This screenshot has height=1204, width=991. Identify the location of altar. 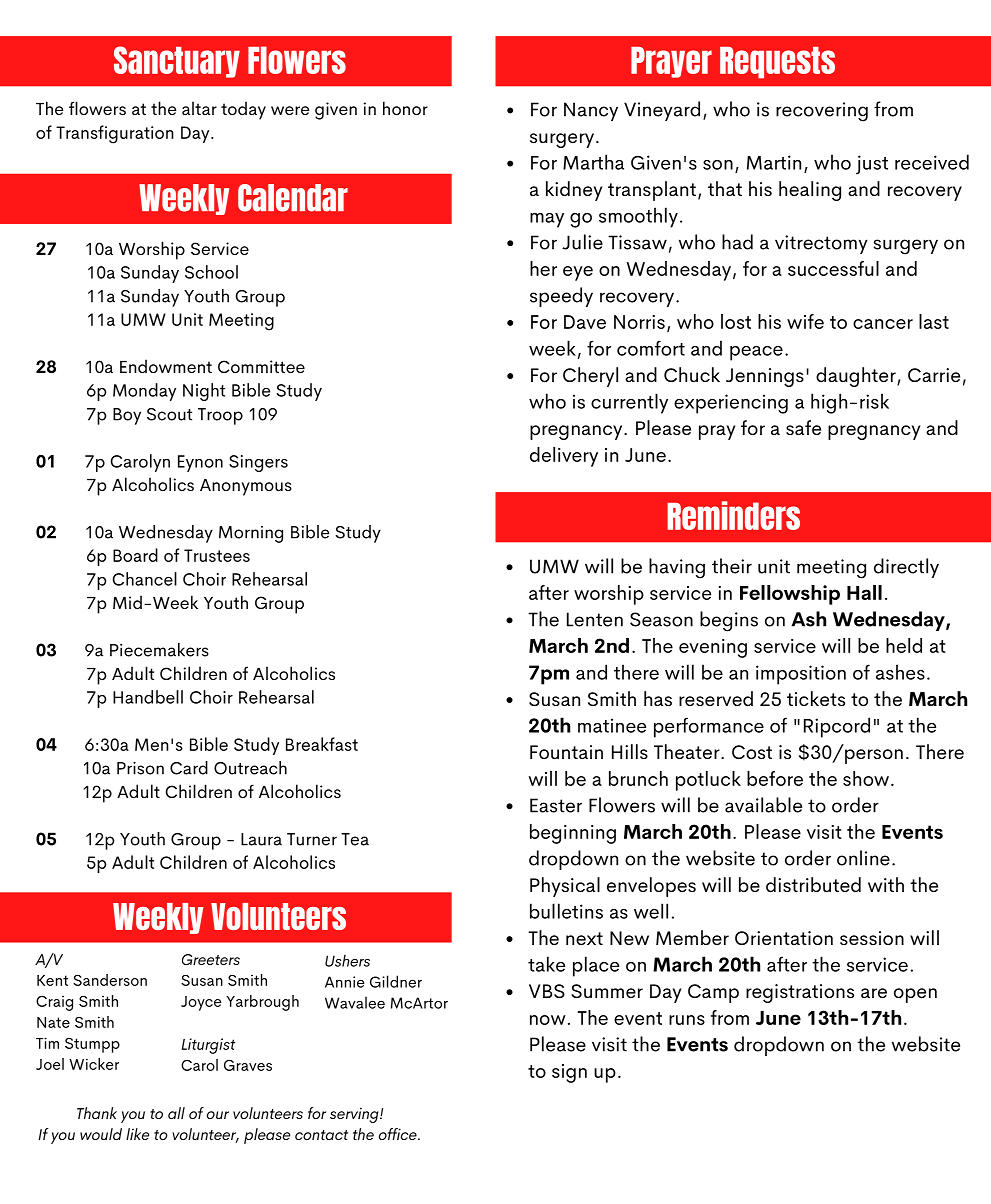
(199, 108).
